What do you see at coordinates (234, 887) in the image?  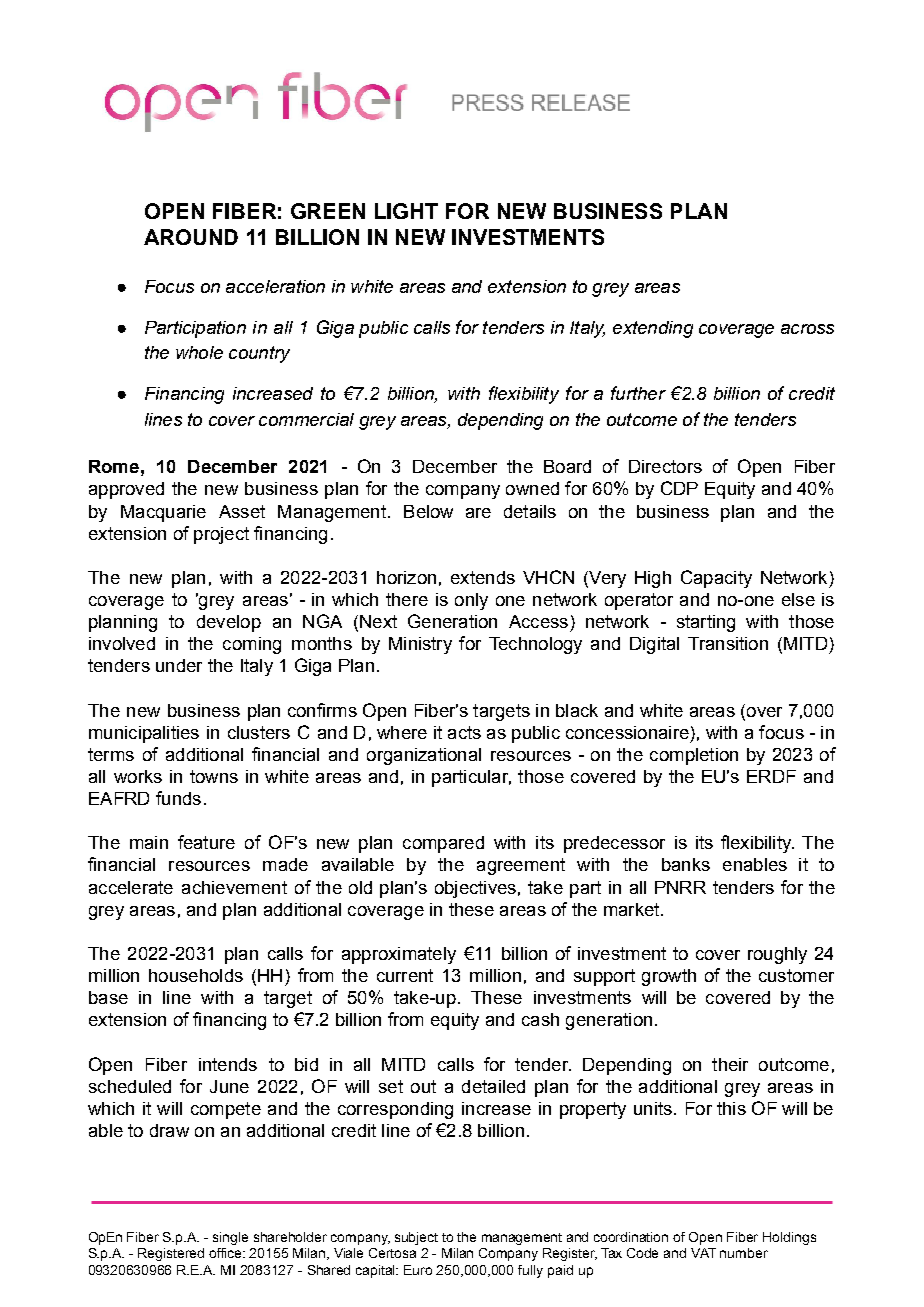 I see `achievement` at bounding box center [234, 887].
